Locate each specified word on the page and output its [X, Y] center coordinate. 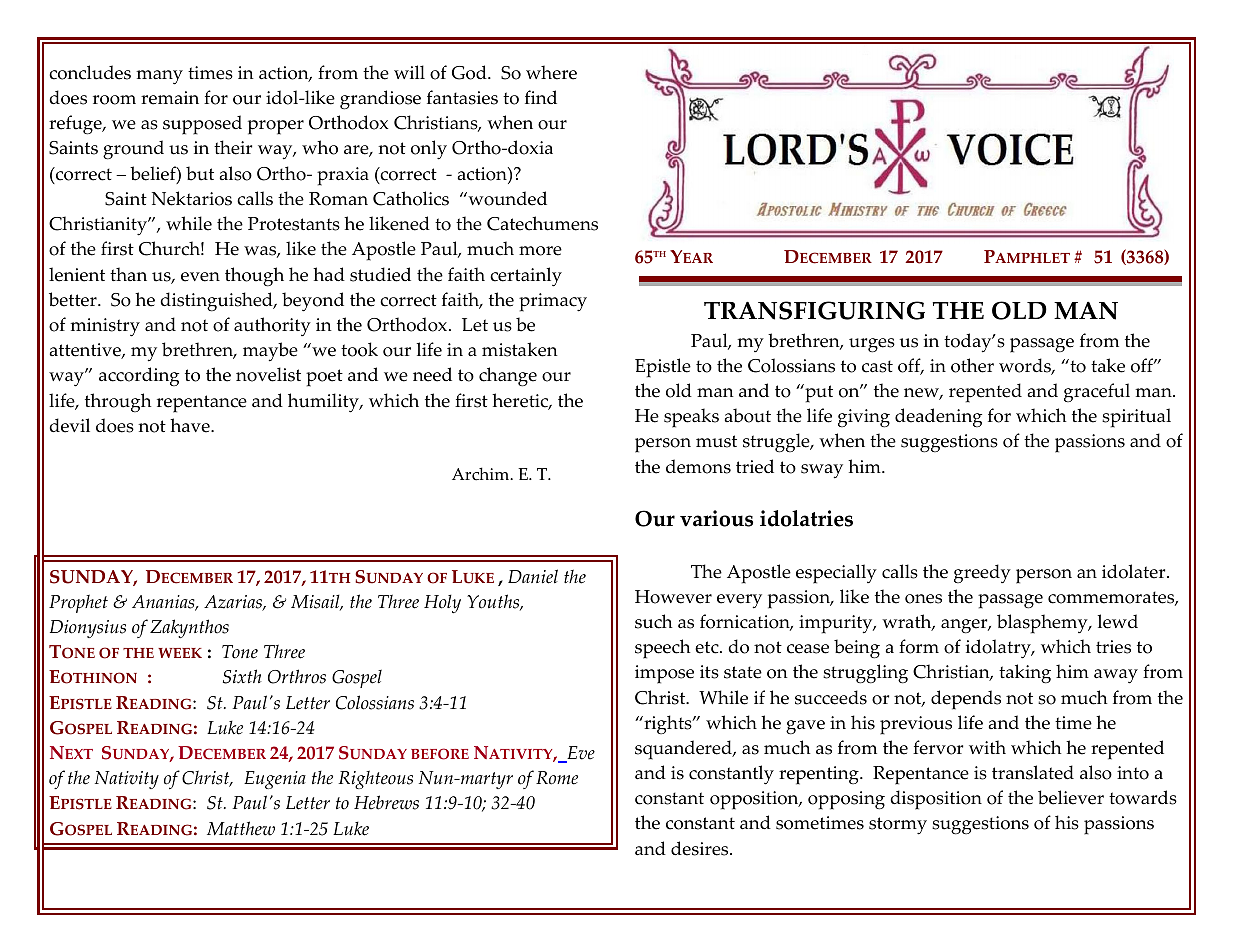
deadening [938, 418]
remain [170, 98]
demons [698, 466]
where [551, 72]
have [191, 425]
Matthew [241, 828]
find [541, 97]
